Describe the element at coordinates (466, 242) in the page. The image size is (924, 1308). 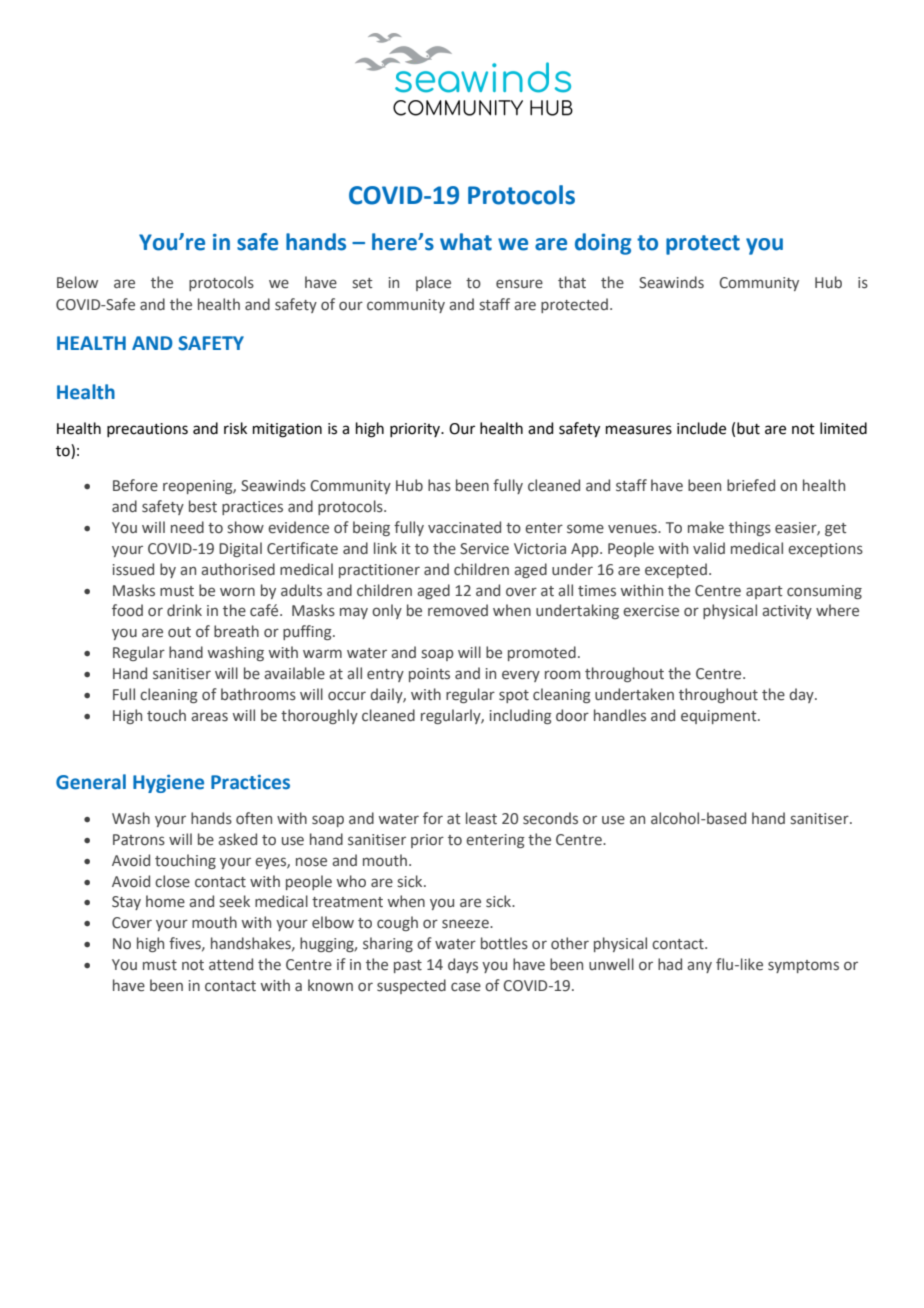
I see `what` at that location.
